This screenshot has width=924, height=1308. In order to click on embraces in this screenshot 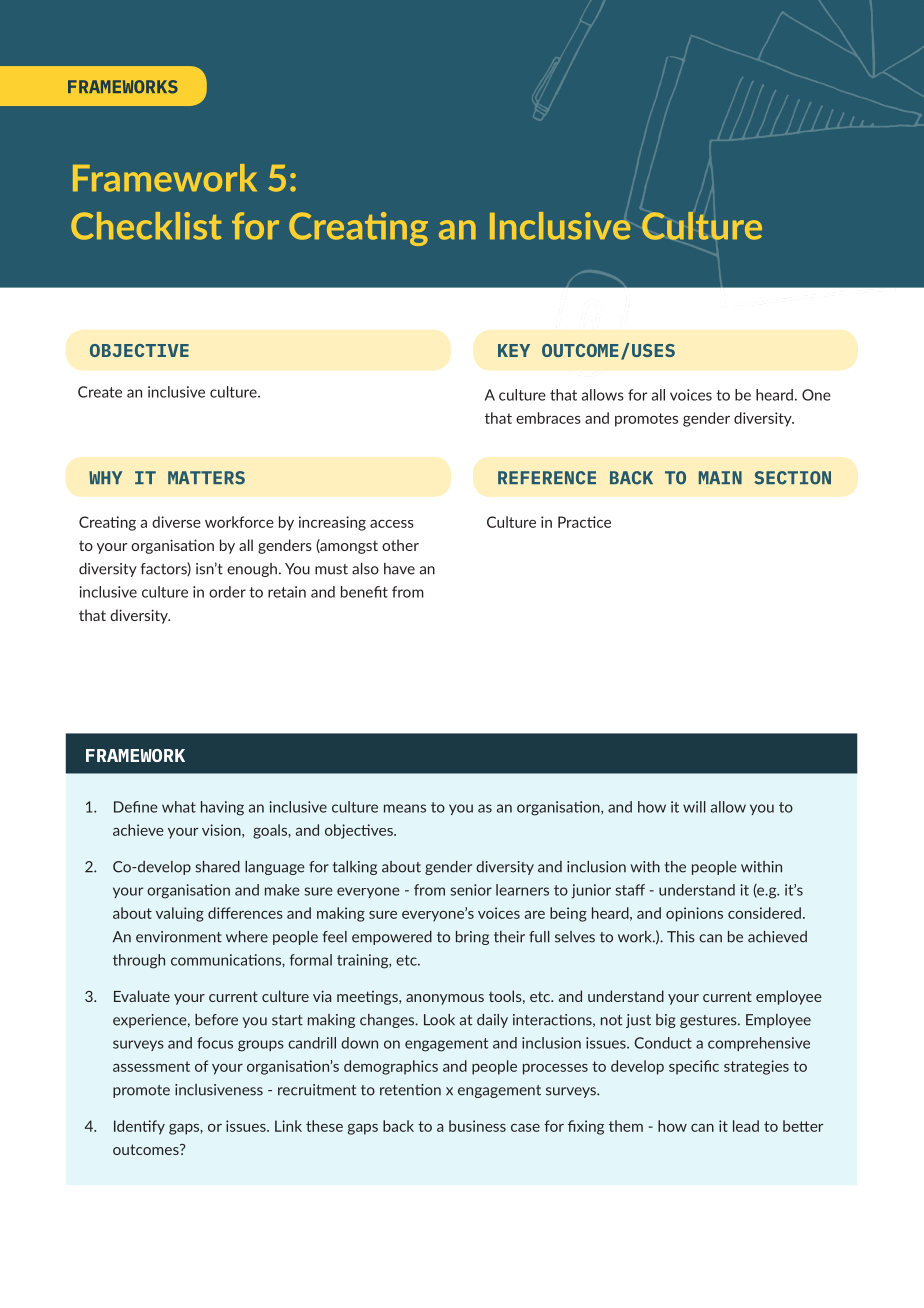, I will do `click(548, 418)`.
